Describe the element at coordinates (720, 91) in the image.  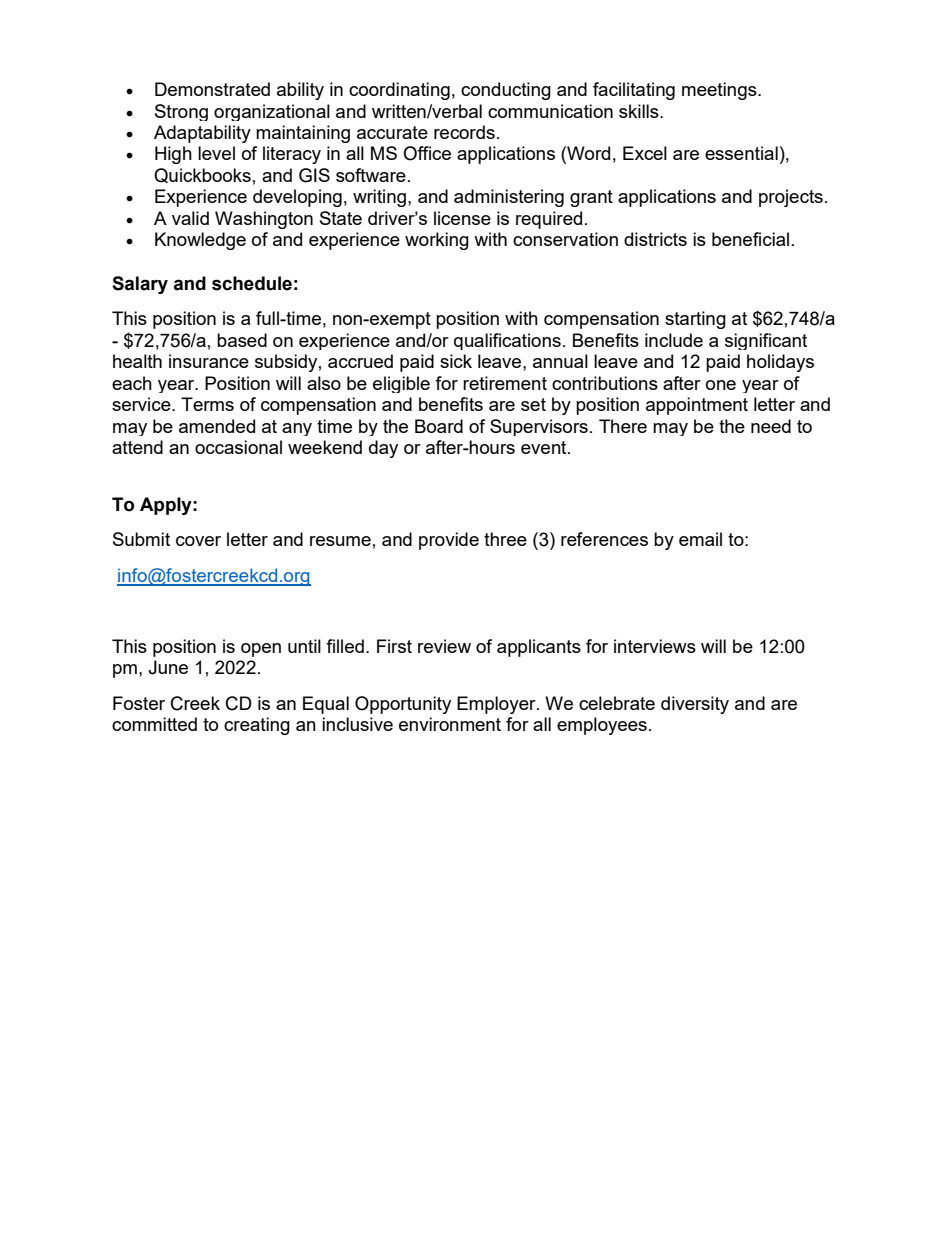
I see `meetings` at that location.
